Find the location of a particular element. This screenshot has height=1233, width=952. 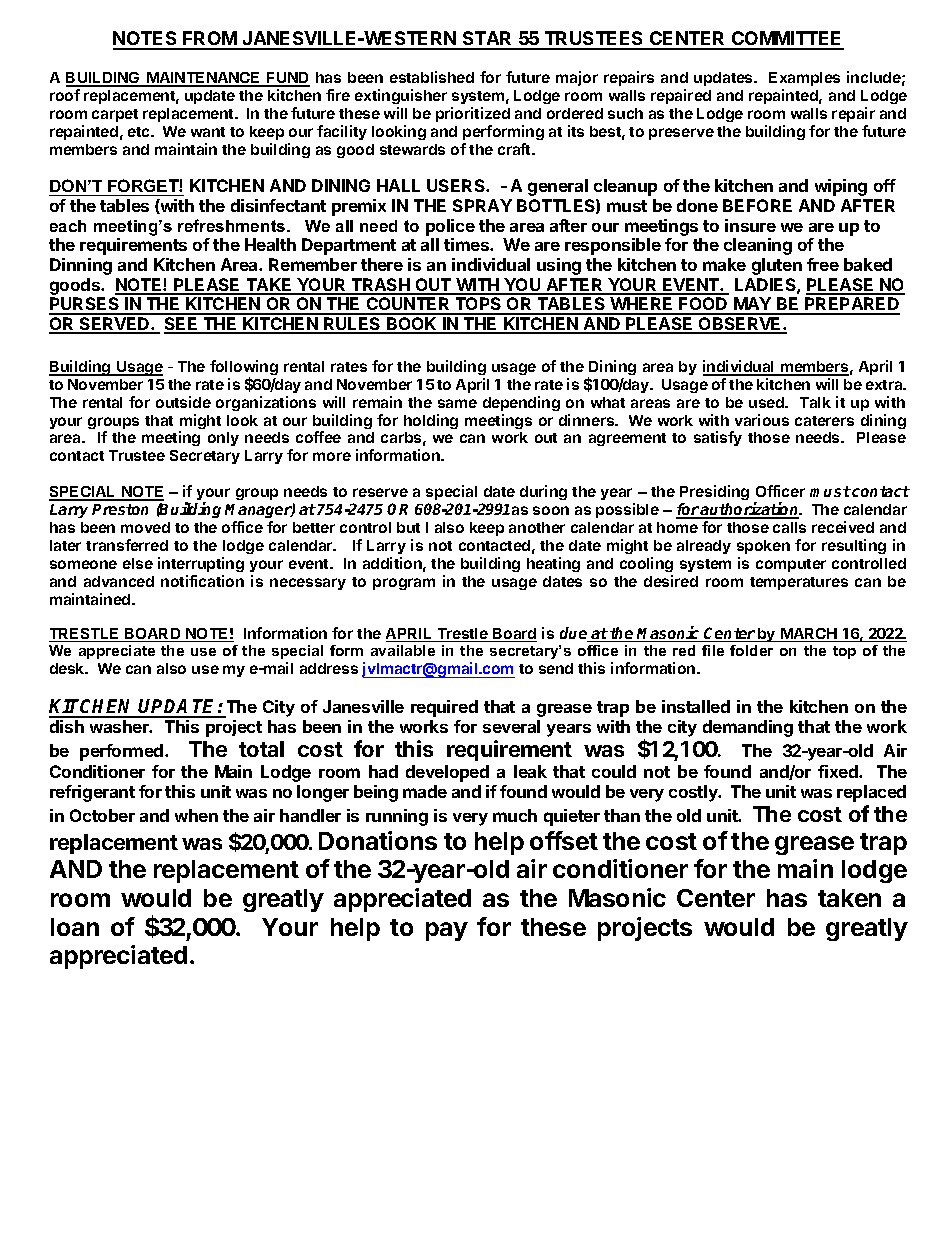

etc is located at coordinates (140, 132).
